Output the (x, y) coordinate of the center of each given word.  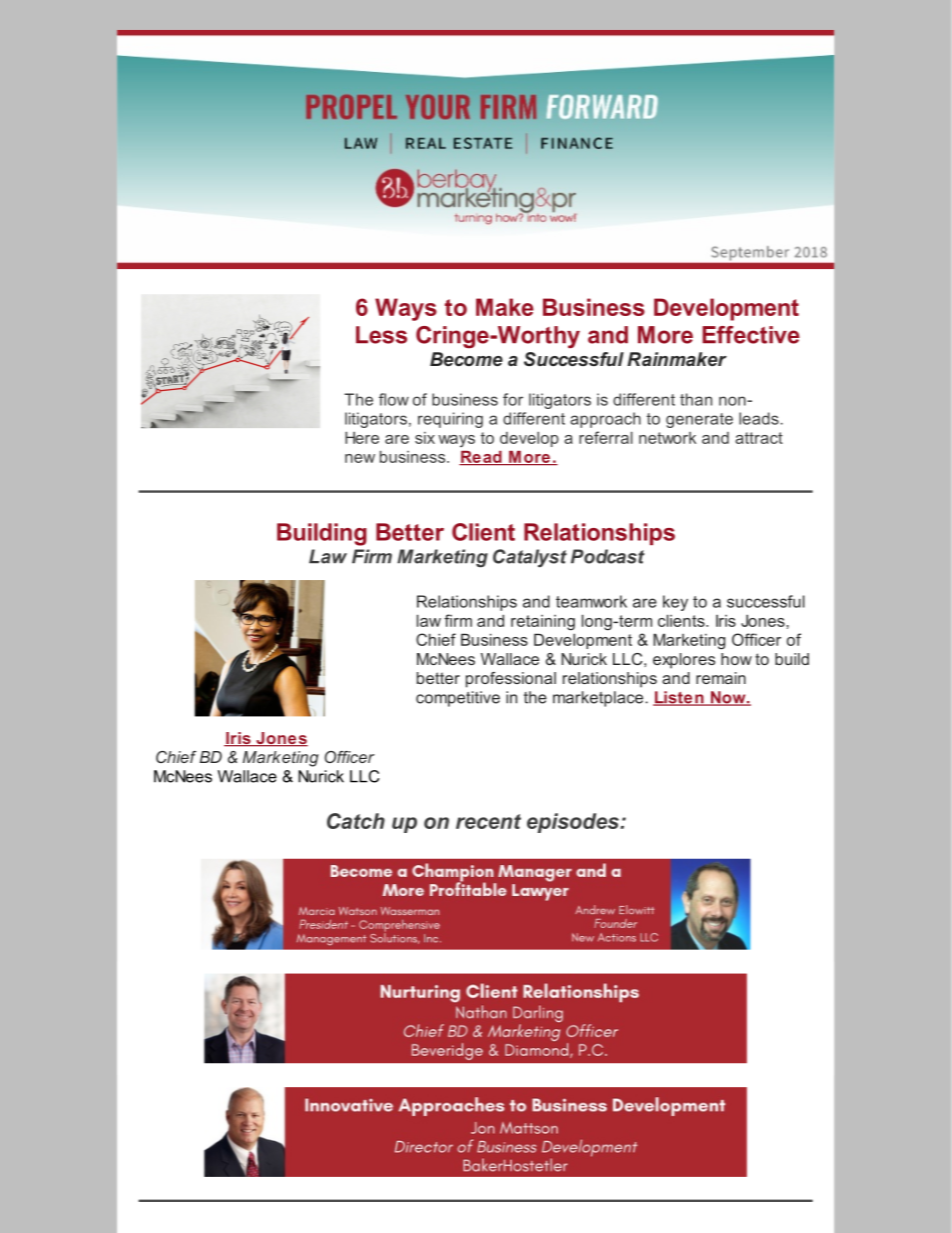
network (667, 438)
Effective (751, 335)
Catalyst (530, 558)
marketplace (599, 699)
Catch (356, 821)
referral (606, 437)
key (675, 603)
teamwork (591, 601)
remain (721, 678)
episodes (574, 823)
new (360, 458)
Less (381, 335)
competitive (458, 699)
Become (466, 359)
